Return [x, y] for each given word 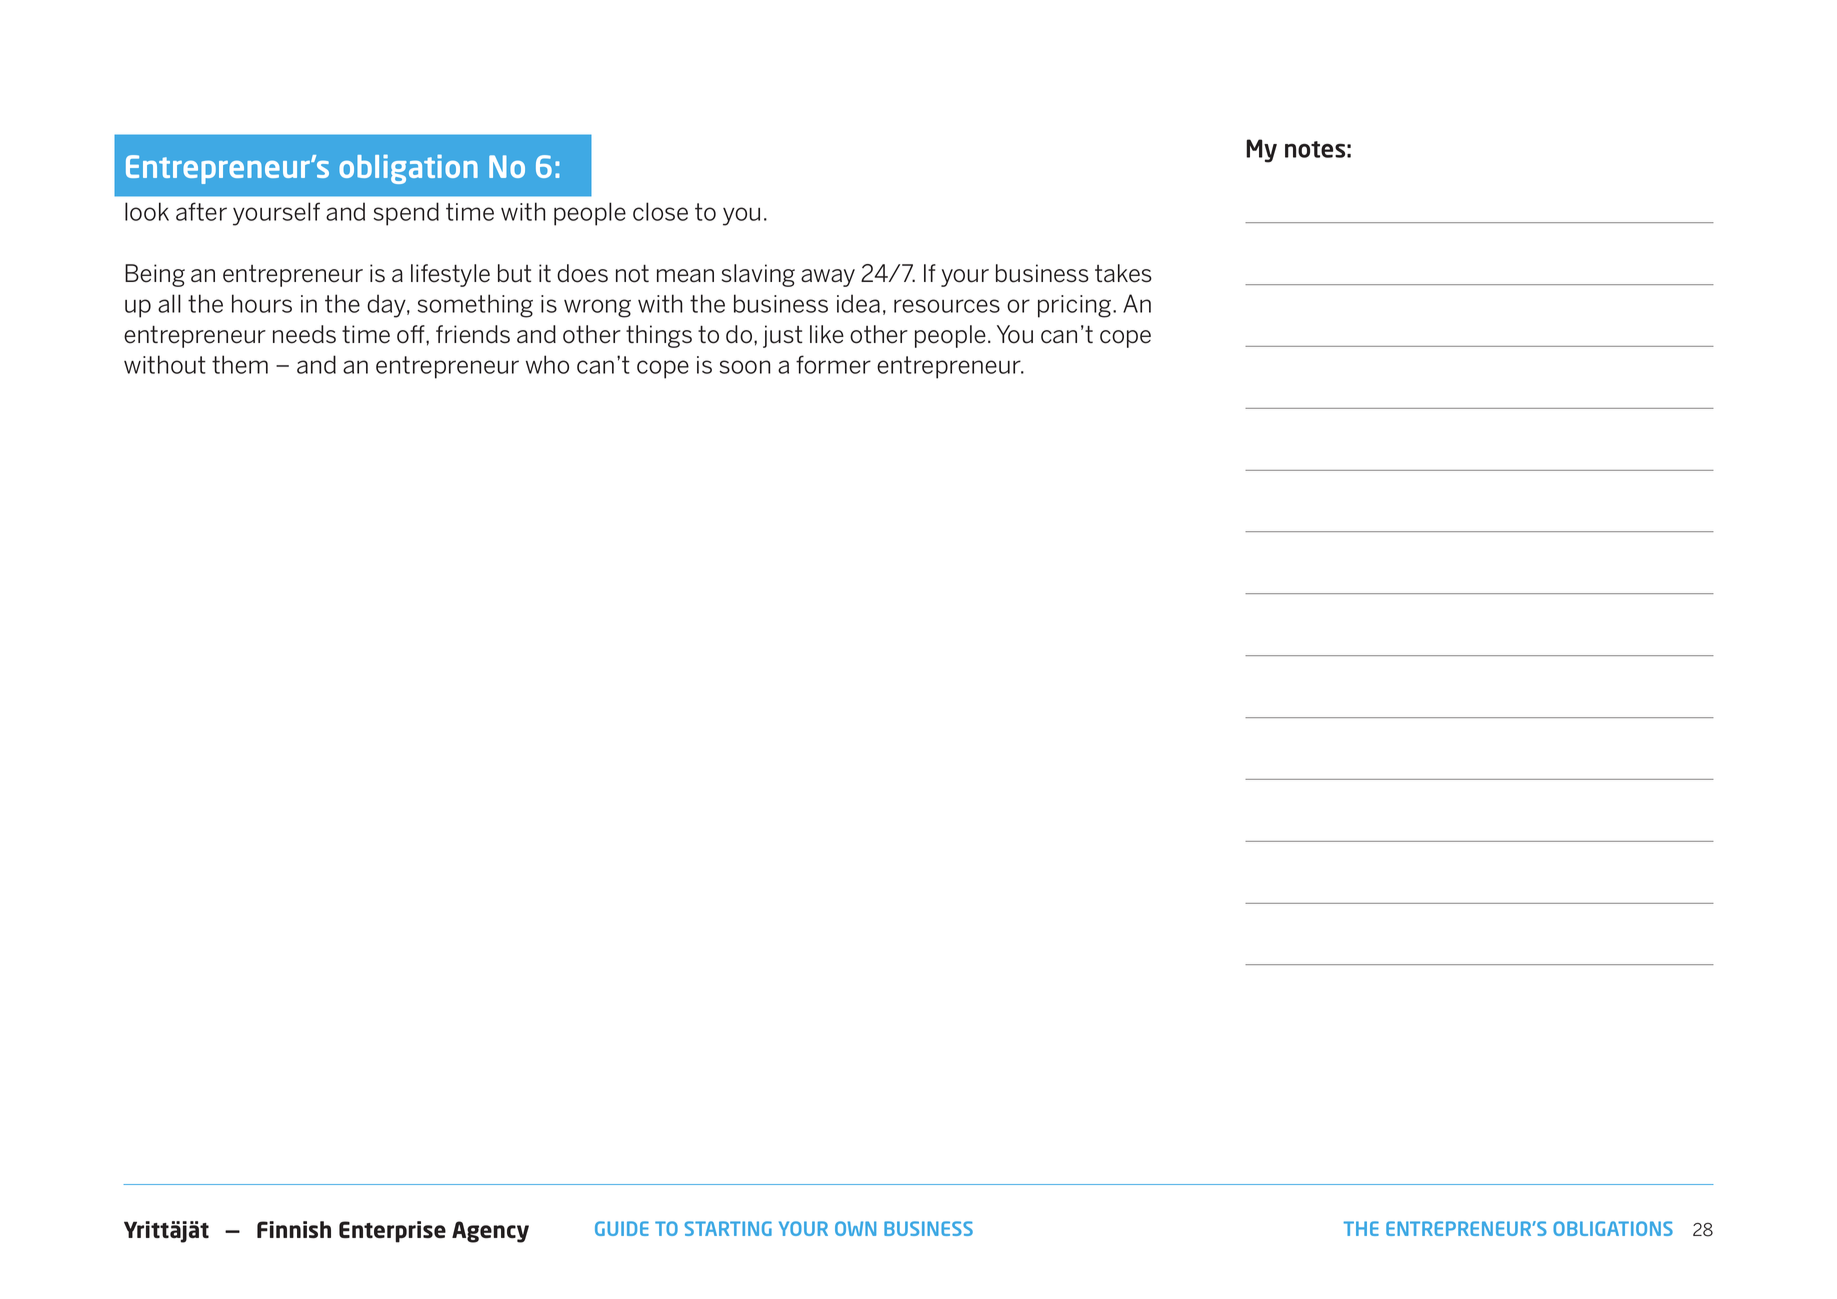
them [240, 364]
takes [1123, 273]
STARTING [728, 1228]
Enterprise [392, 1232]
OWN [855, 1228]
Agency [490, 1232]
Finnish [294, 1229]
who [547, 364]
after [201, 211]
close [660, 211]
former [833, 364]
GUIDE [622, 1228]
